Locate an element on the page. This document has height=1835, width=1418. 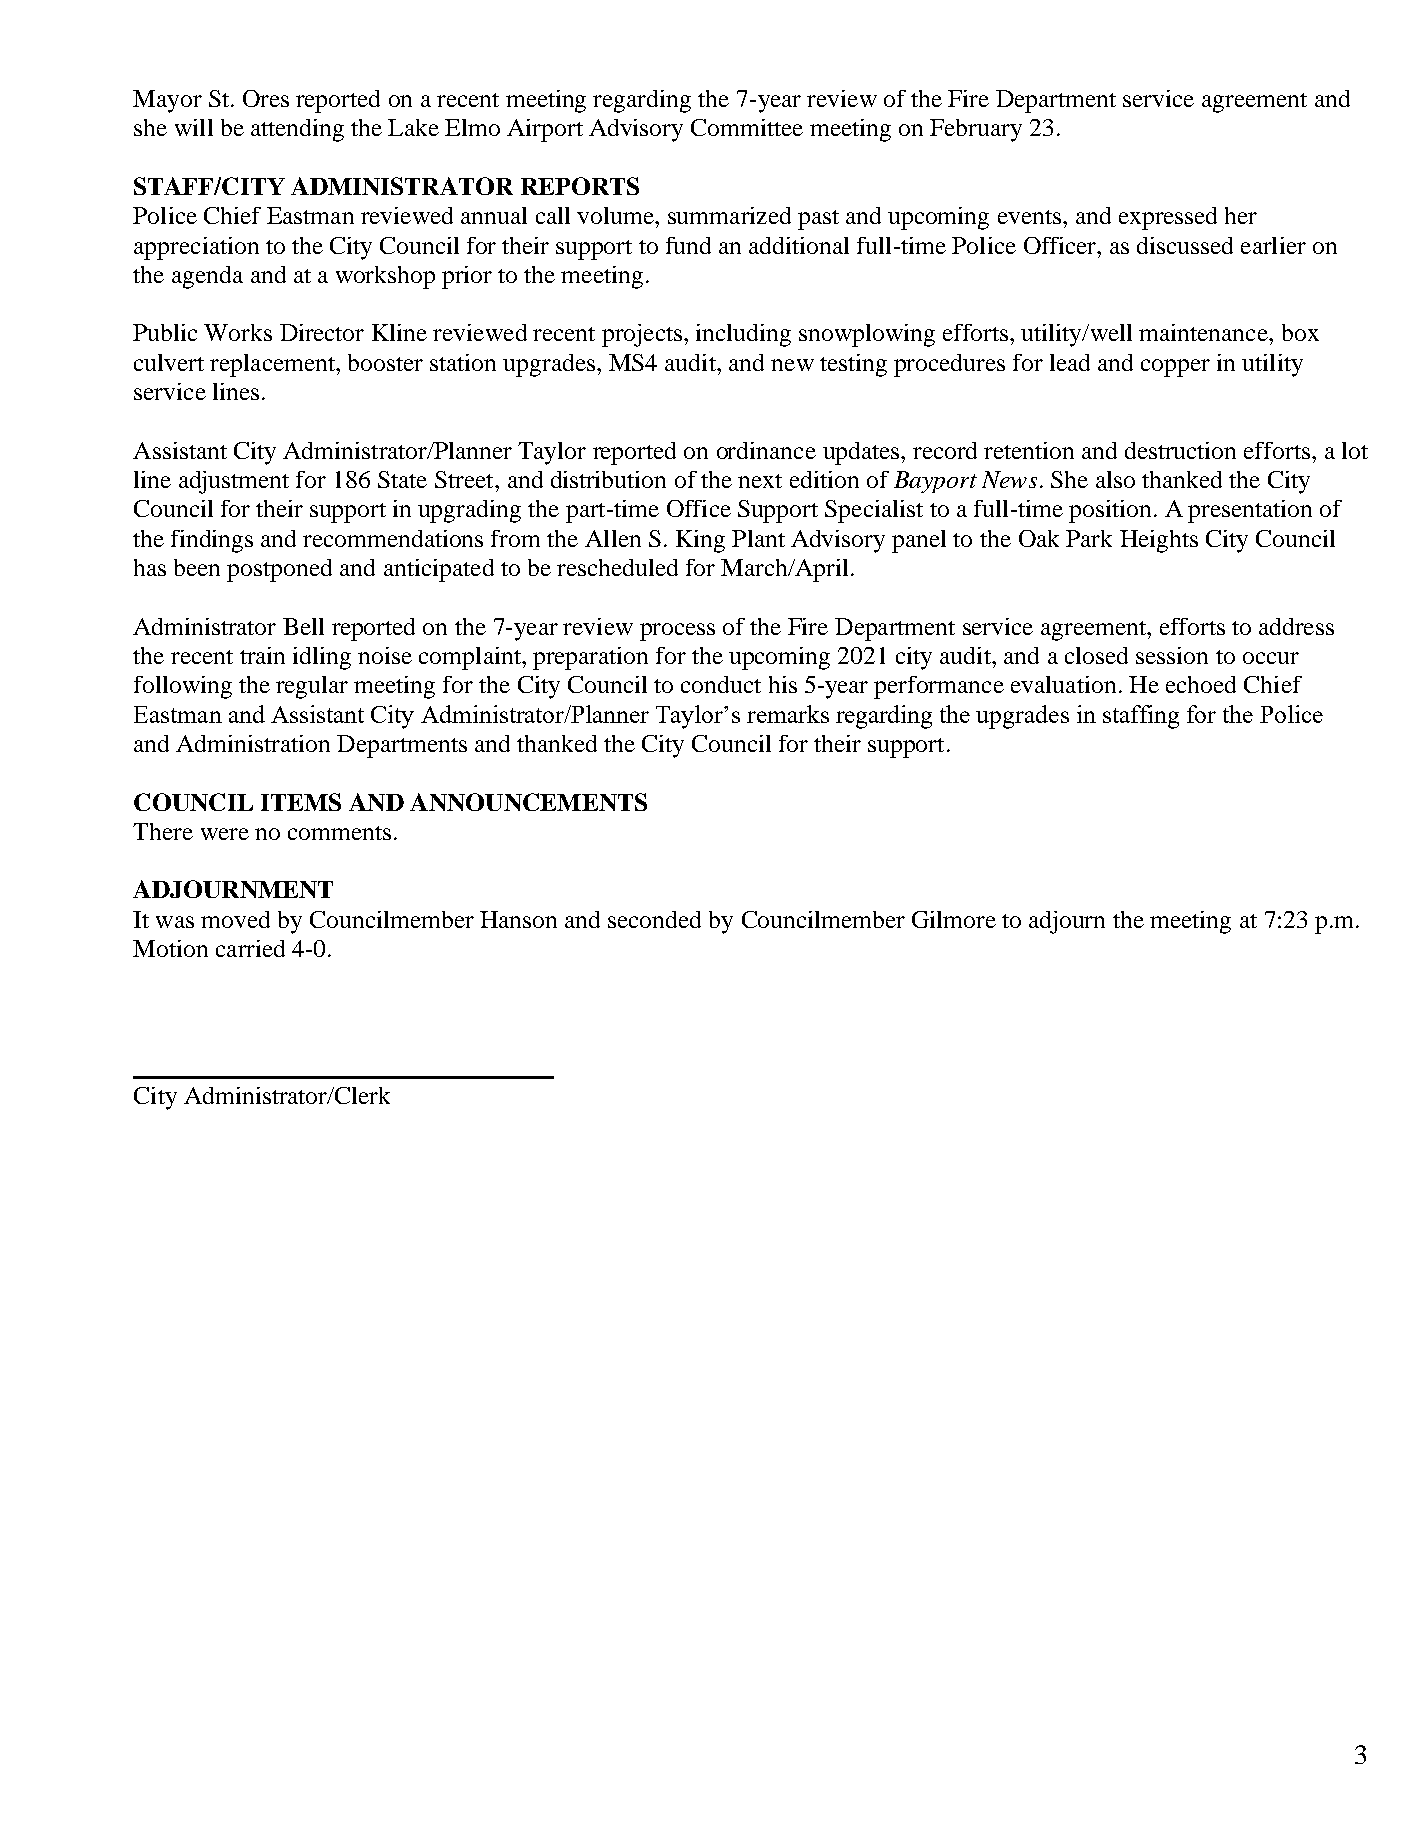
February is located at coordinates (976, 130).
